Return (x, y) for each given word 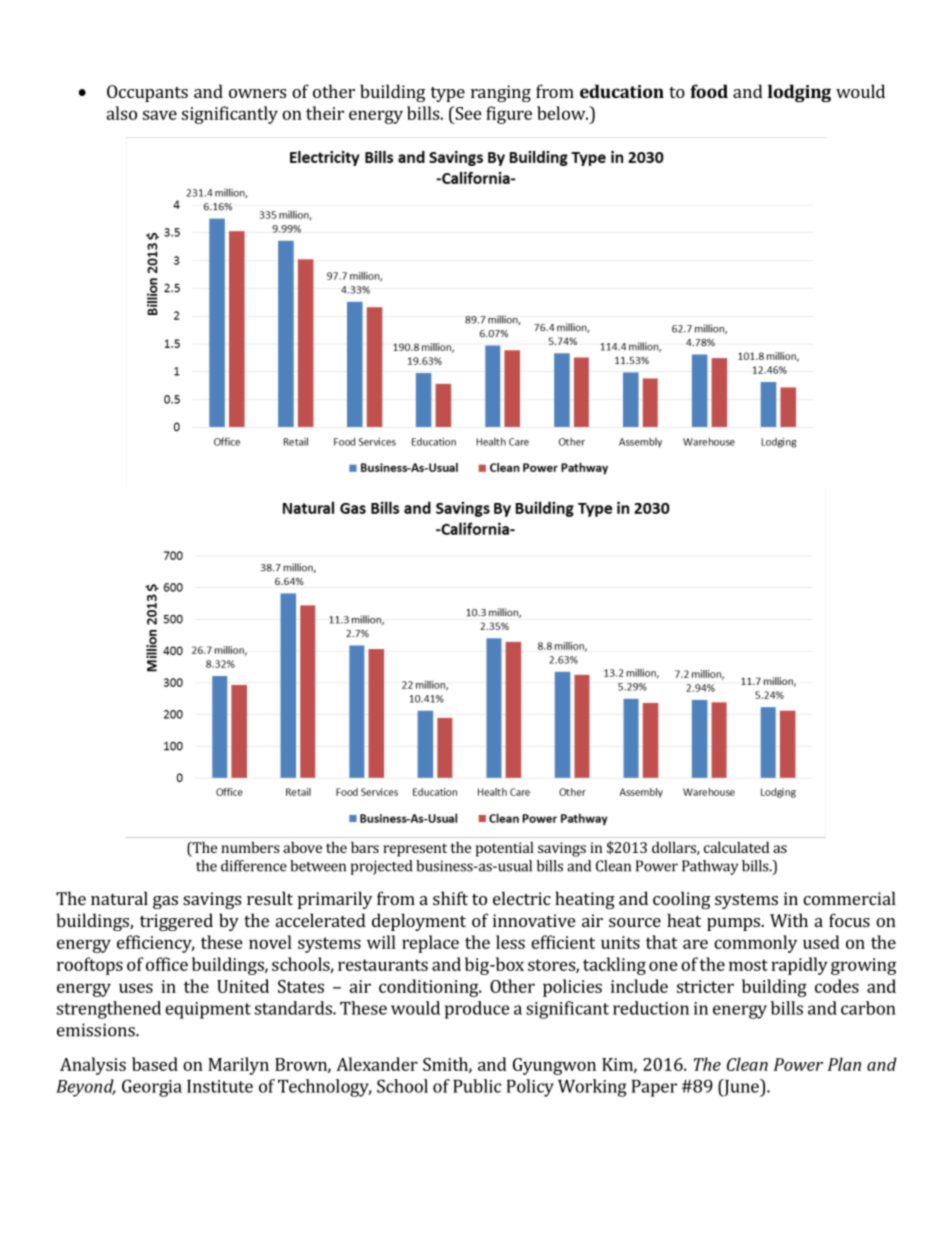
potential (504, 849)
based (155, 1064)
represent (415, 850)
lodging (799, 93)
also (121, 113)
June (741, 1088)
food (709, 91)
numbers (250, 847)
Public (477, 1086)
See (467, 113)
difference (254, 866)
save (160, 115)
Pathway (710, 867)
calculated (736, 847)
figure (509, 115)
